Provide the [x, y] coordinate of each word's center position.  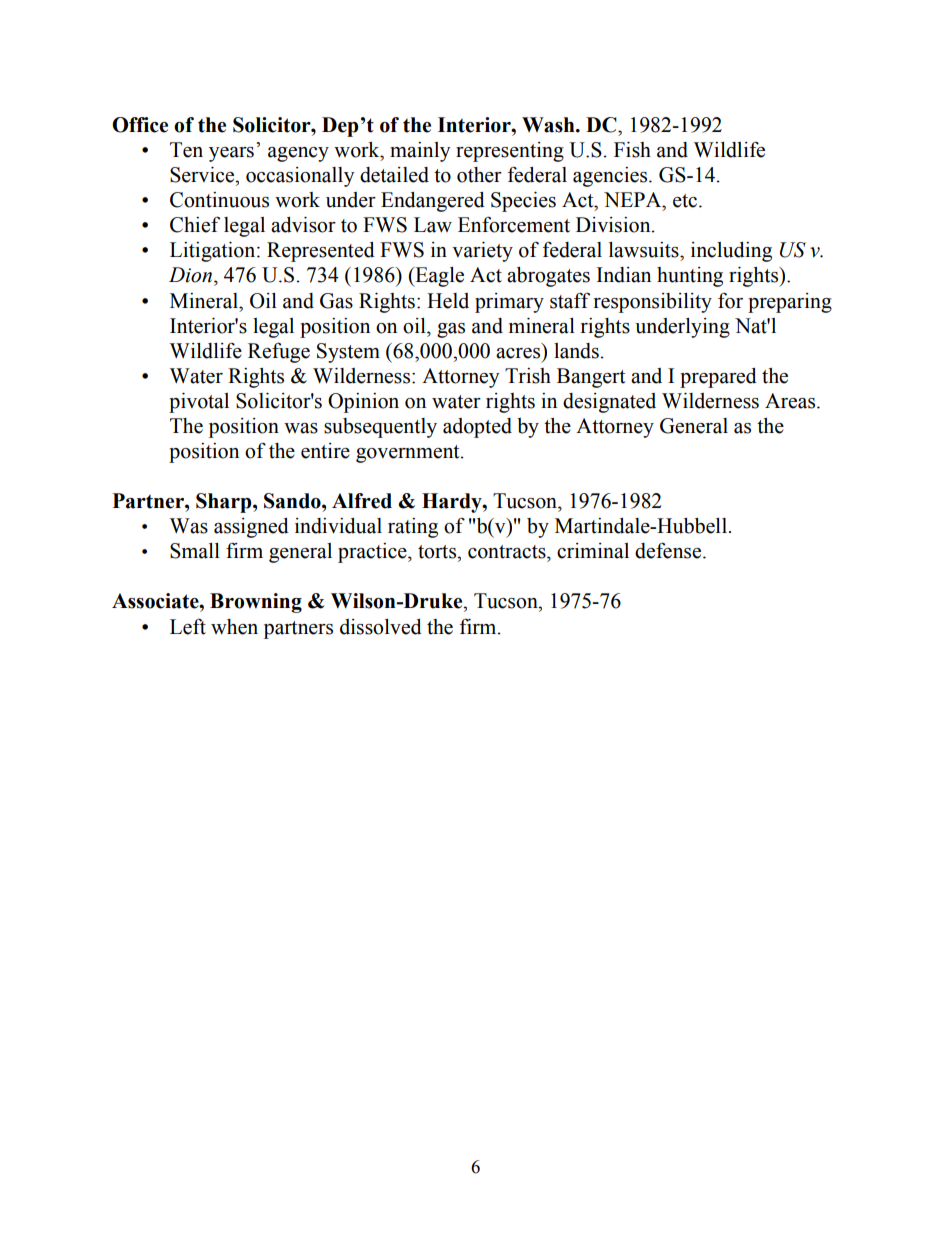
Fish [632, 150]
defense [669, 550]
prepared [718, 378]
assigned [251, 528]
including [731, 252]
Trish [528, 376]
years [231, 154]
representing [510, 152]
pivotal [199, 403]
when [234, 627]
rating [413, 528]
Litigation [214, 252]
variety [482, 252]
